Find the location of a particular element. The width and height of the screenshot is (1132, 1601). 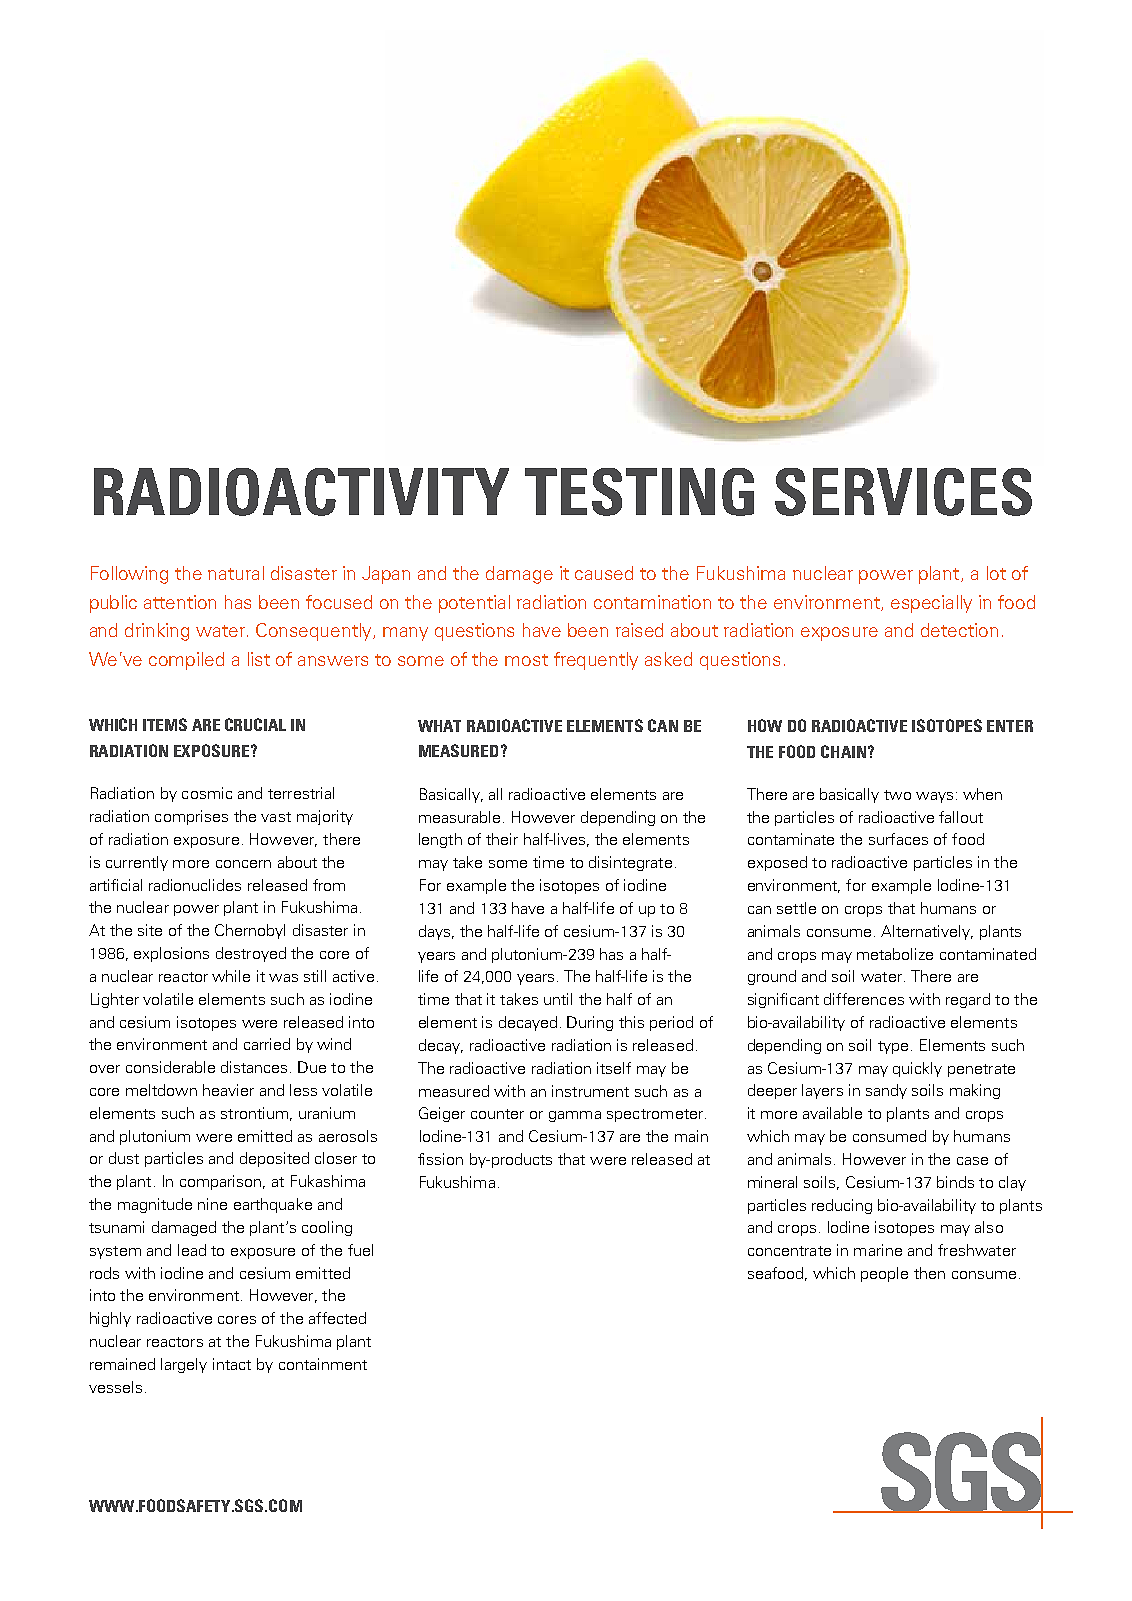

cosmic is located at coordinates (207, 793).
